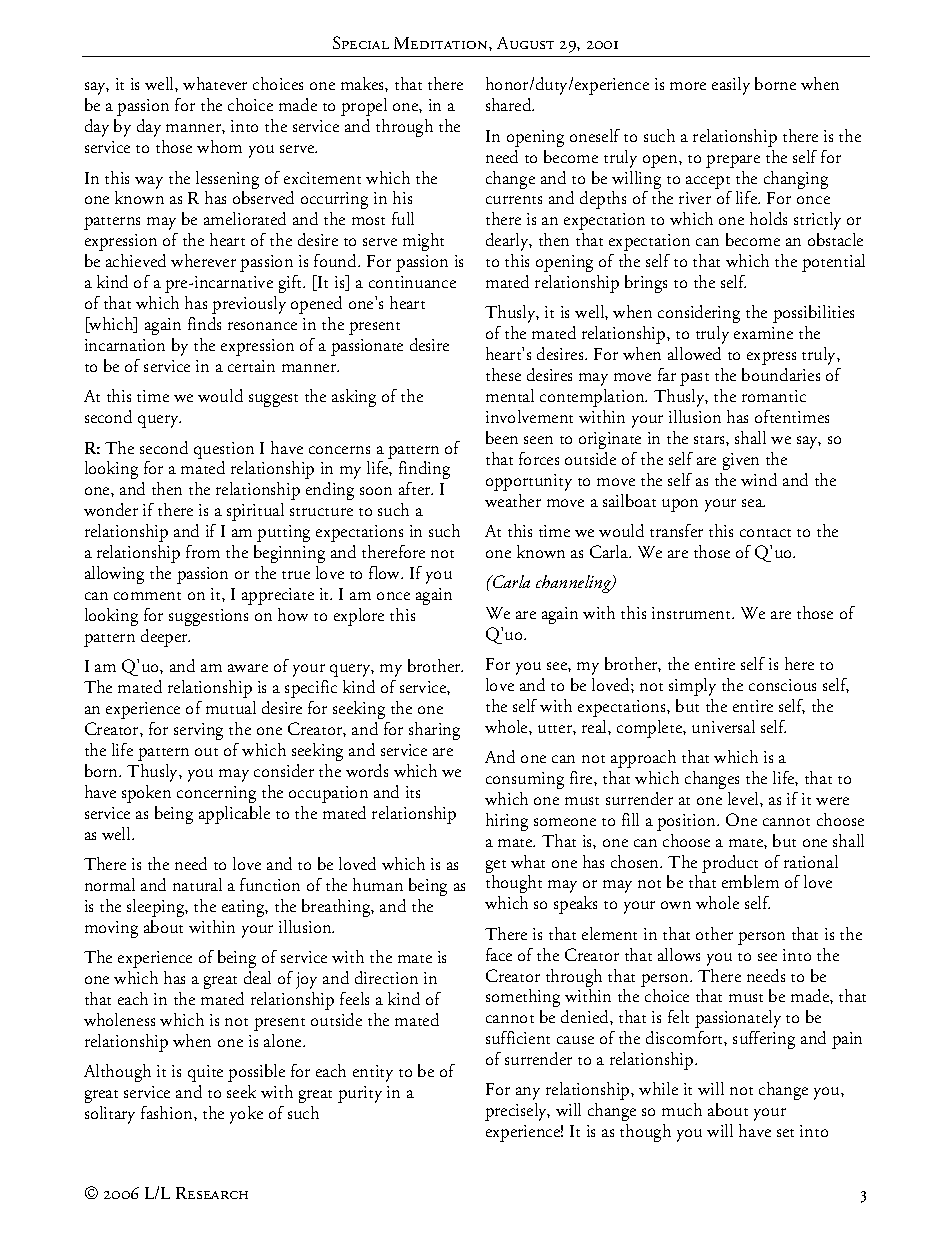  What do you see at coordinates (197, 884) in the page?
I see `natural` at bounding box center [197, 884].
